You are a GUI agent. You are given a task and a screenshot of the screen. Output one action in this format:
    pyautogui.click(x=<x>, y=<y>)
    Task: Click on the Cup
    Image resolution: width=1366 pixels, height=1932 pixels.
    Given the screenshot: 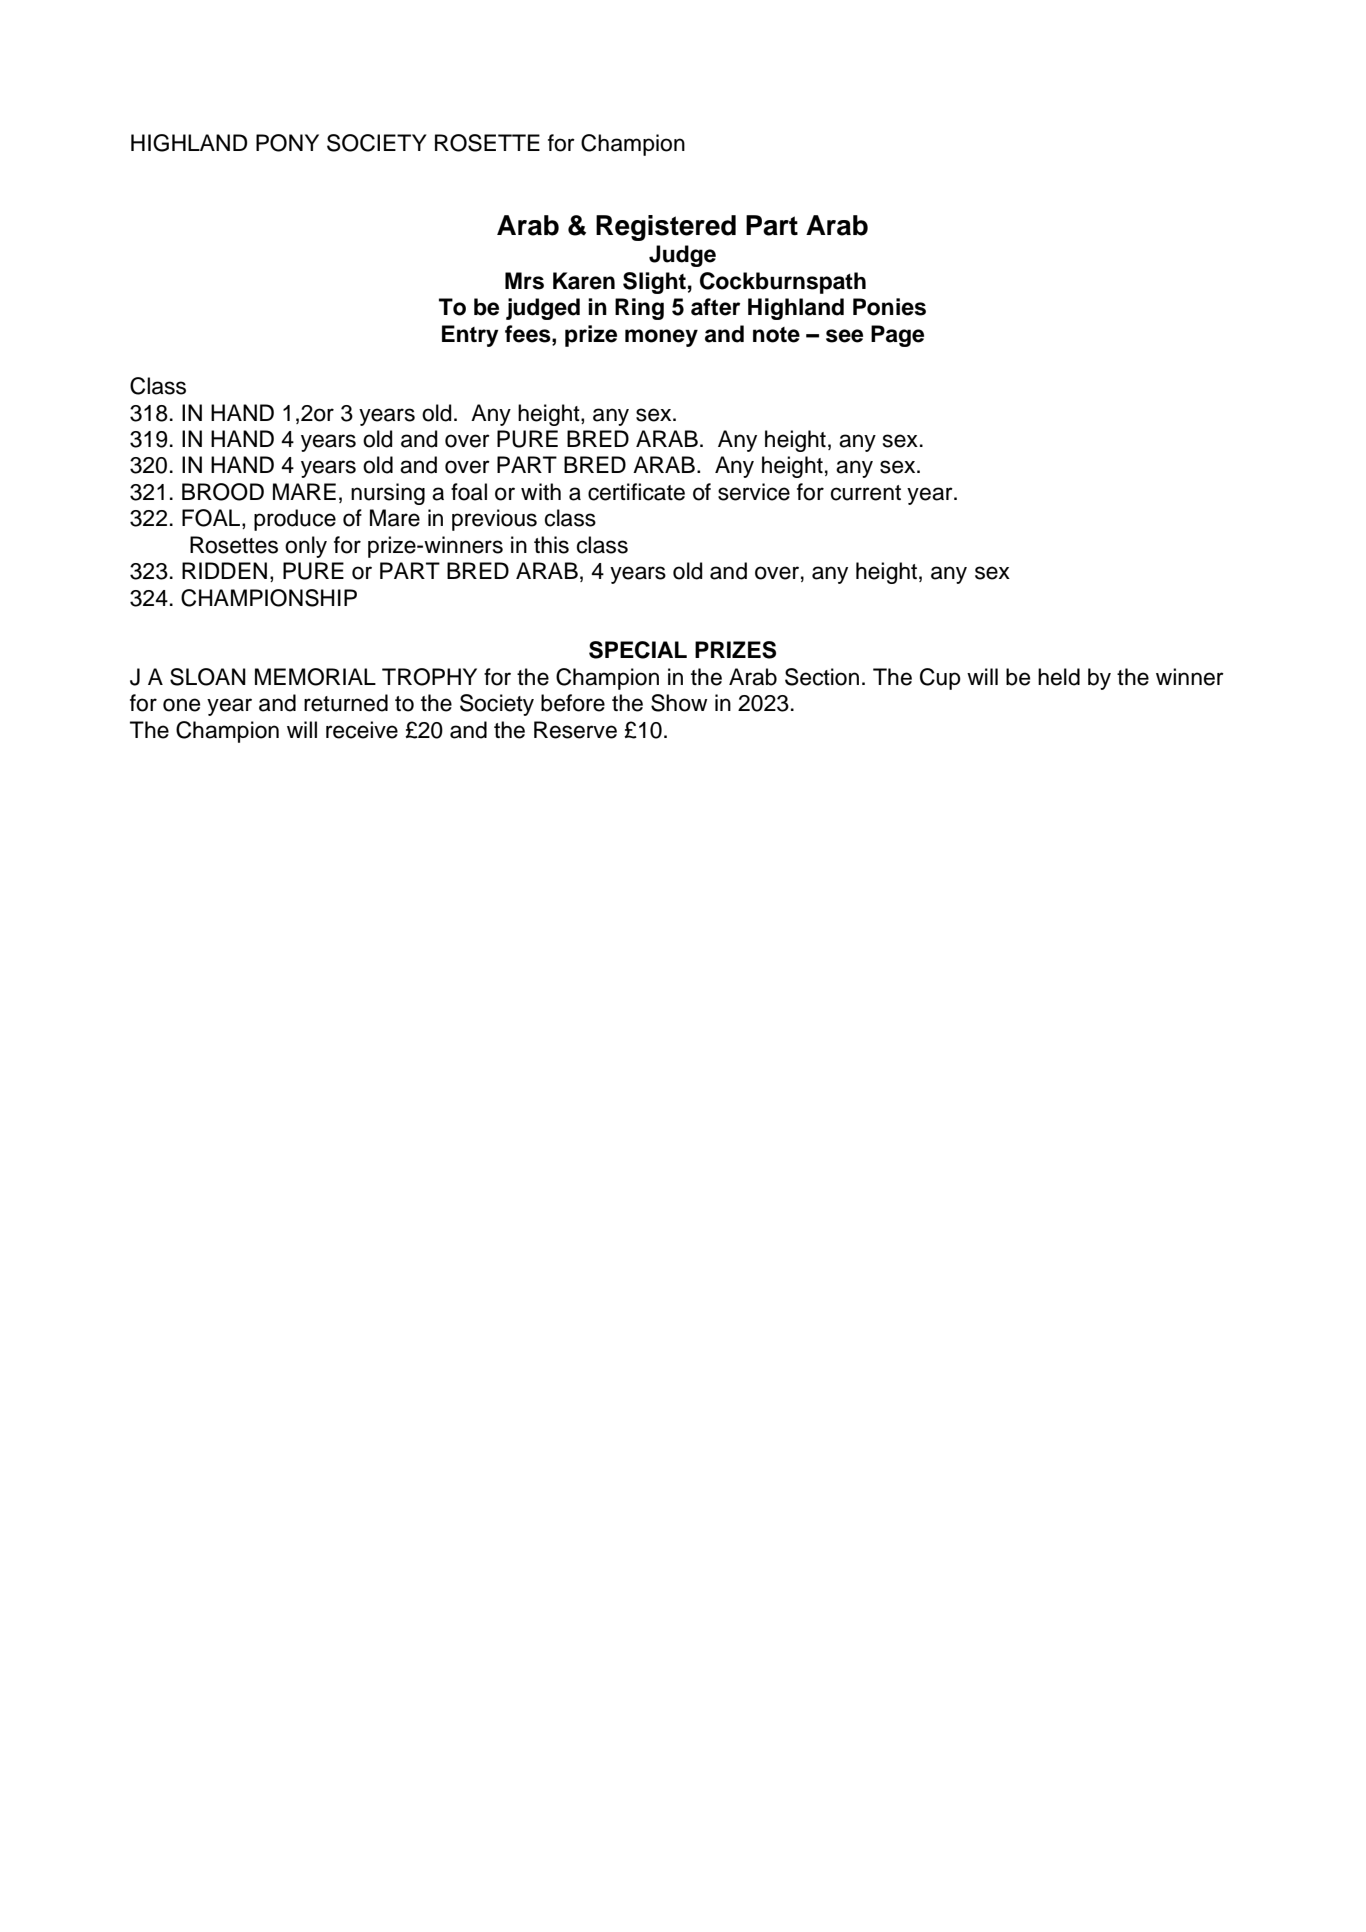 What is the action you would take?
    pyautogui.click(x=940, y=679)
